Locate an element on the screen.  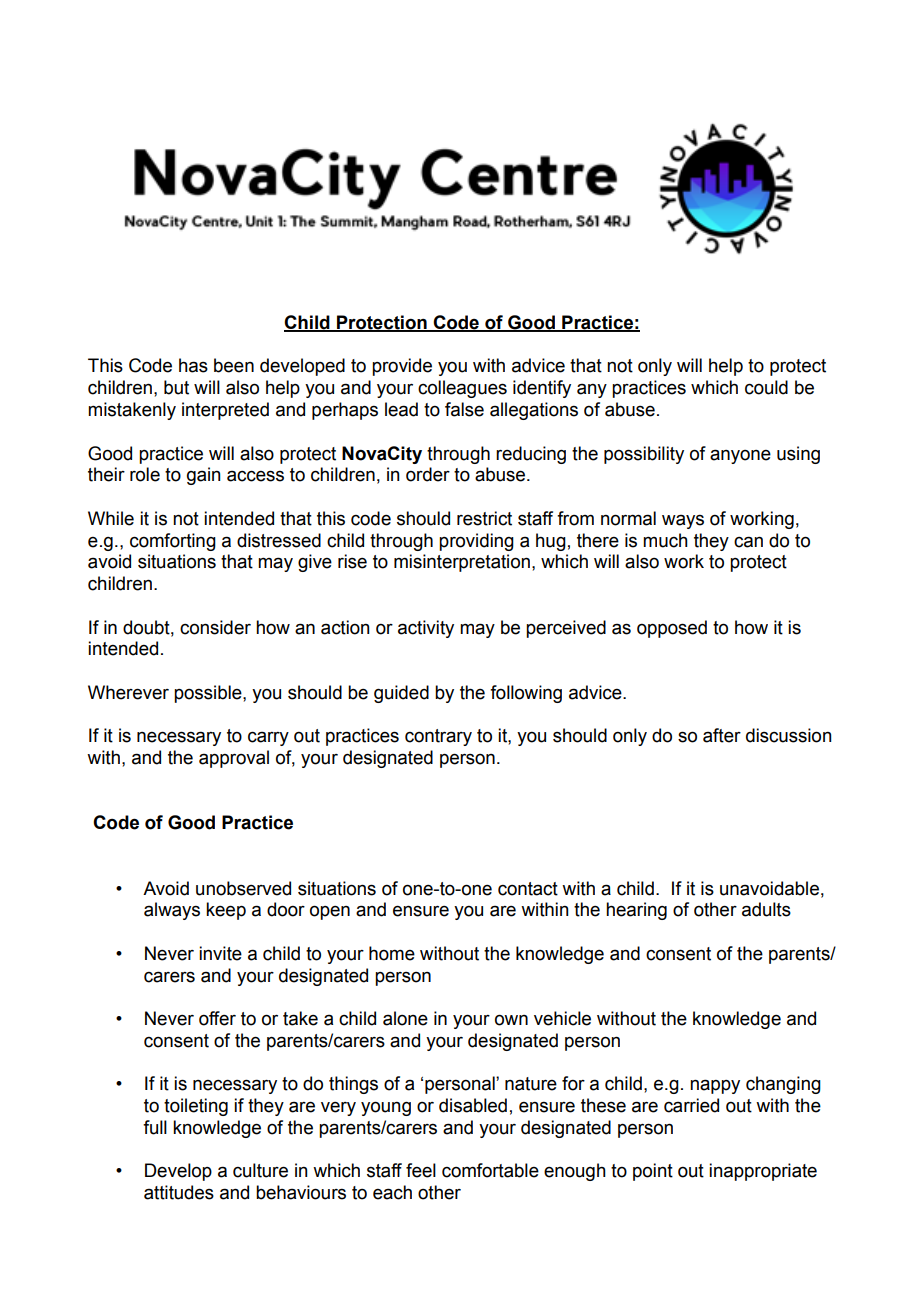
approval is located at coordinates (234, 759).
